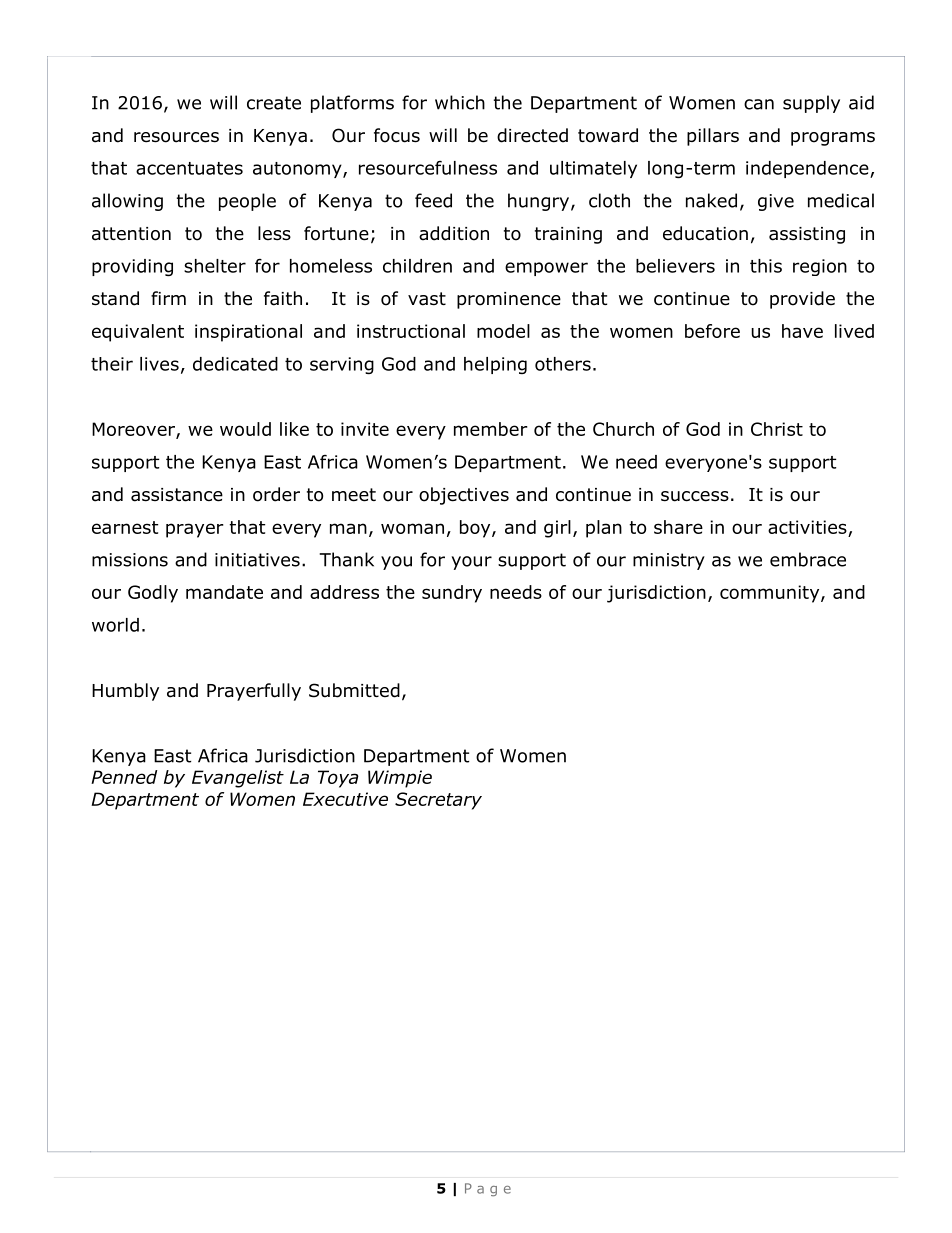  Describe the element at coordinates (759, 104) in the image. I see `can` at that location.
